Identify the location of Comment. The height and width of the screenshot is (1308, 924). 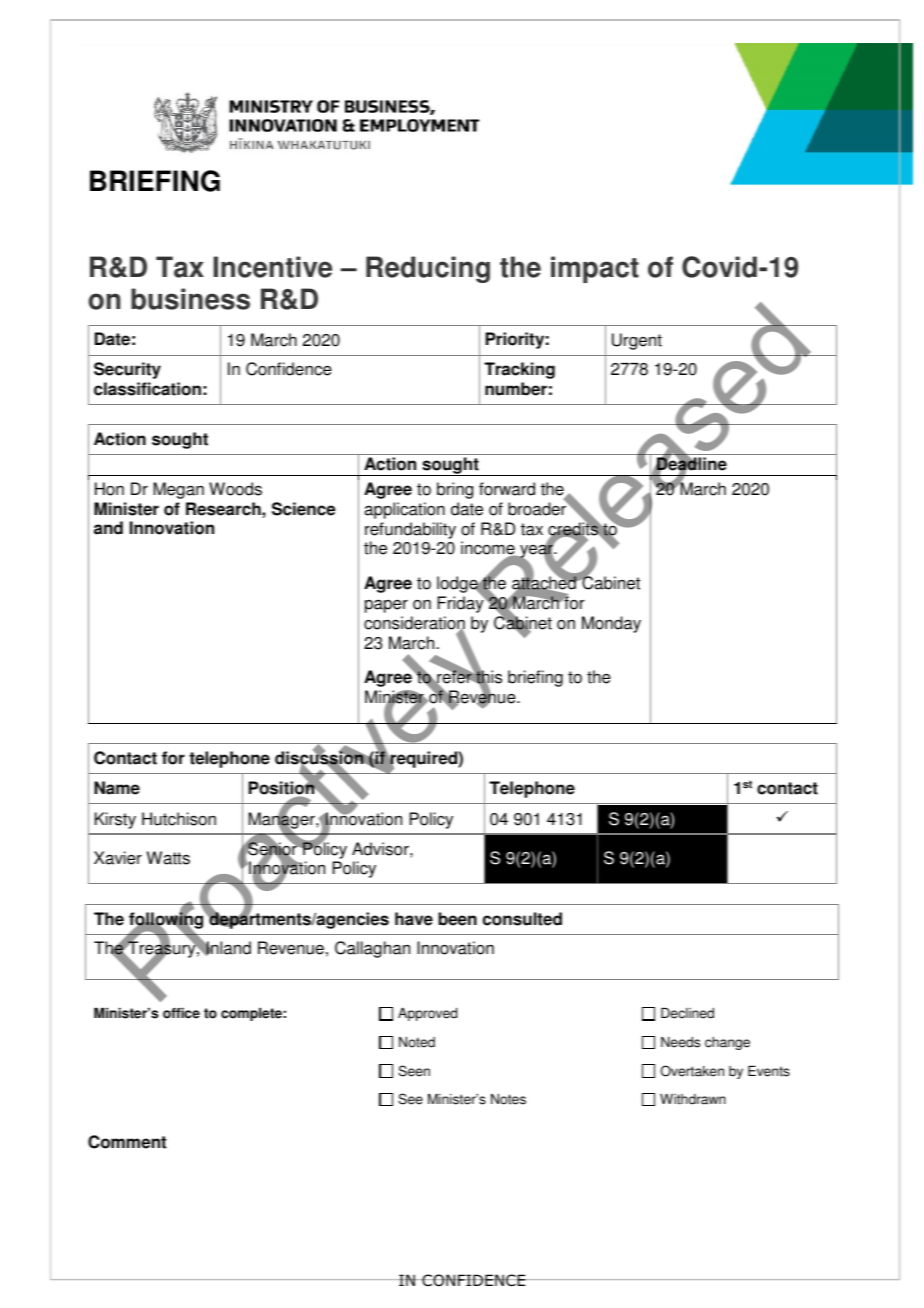
(127, 1142).
